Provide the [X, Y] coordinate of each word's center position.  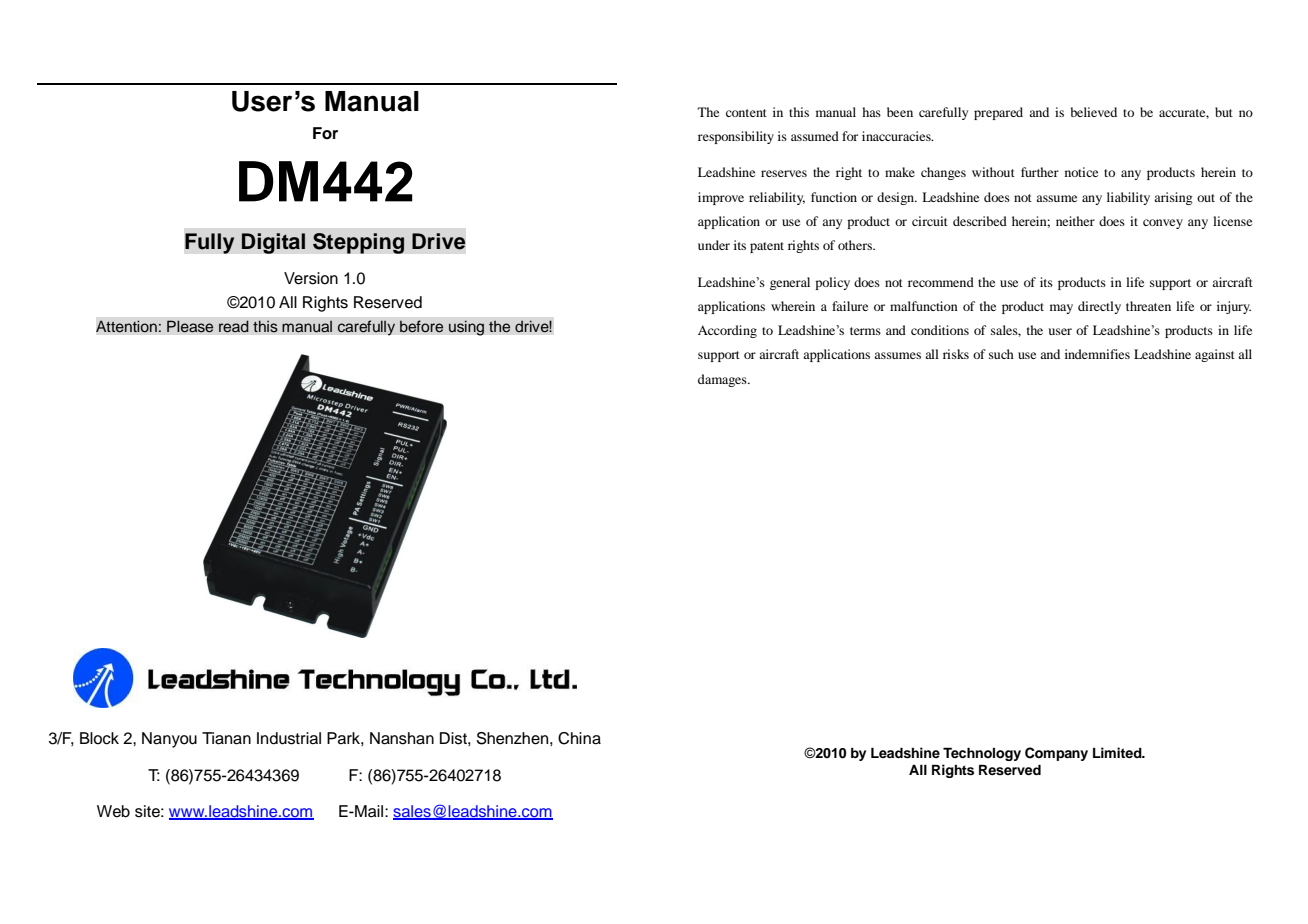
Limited [1118, 752]
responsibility [736, 137]
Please [190, 326]
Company [1056, 754]
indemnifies [1097, 354]
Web [113, 811]
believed [1094, 112]
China [579, 738]
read [234, 326]
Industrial [289, 738]
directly [1099, 307]
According [727, 331]
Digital [273, 243]
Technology [982, 754]
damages [723, 380]
